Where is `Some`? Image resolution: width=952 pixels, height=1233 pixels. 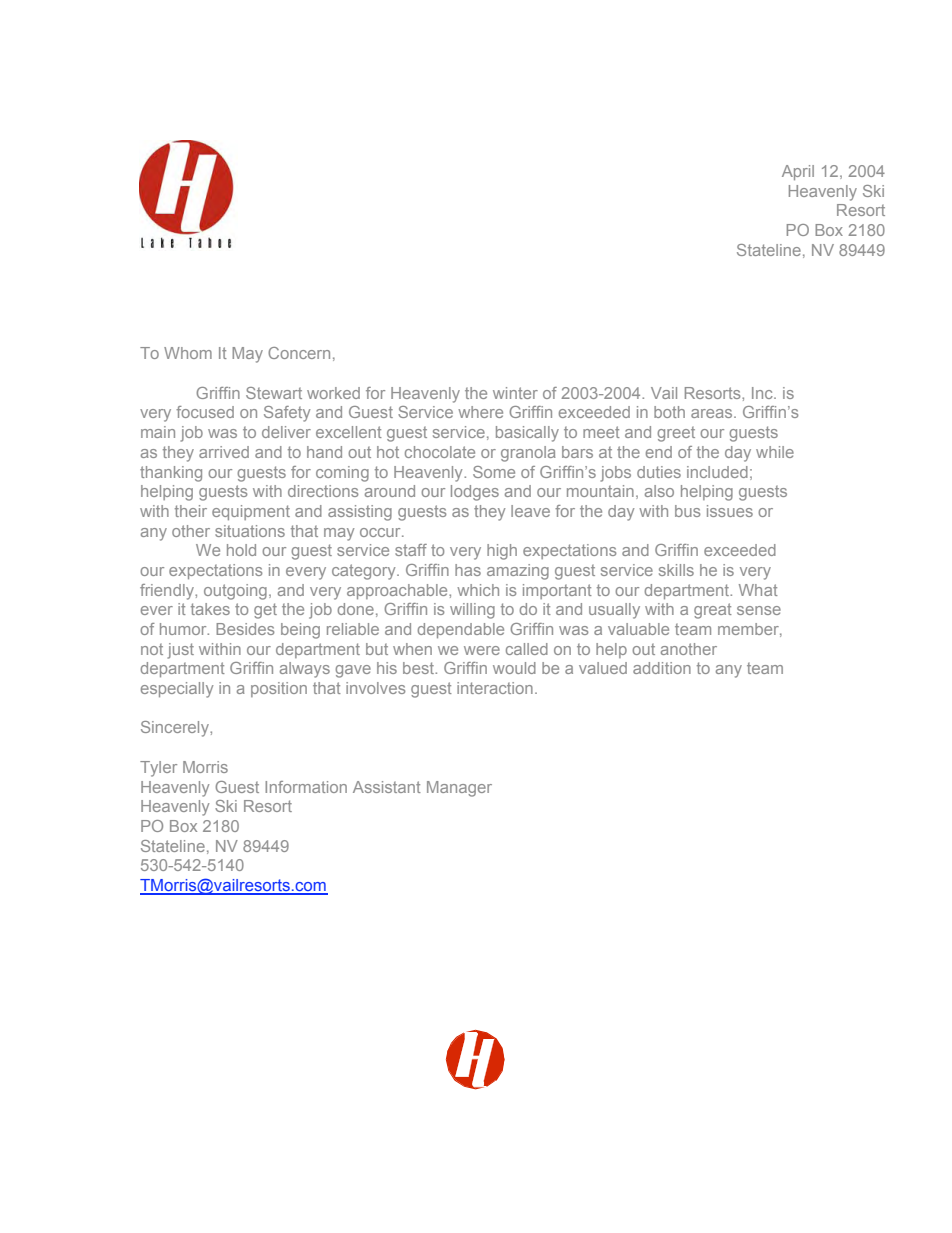
Some is located at coordinates (494, 472).
